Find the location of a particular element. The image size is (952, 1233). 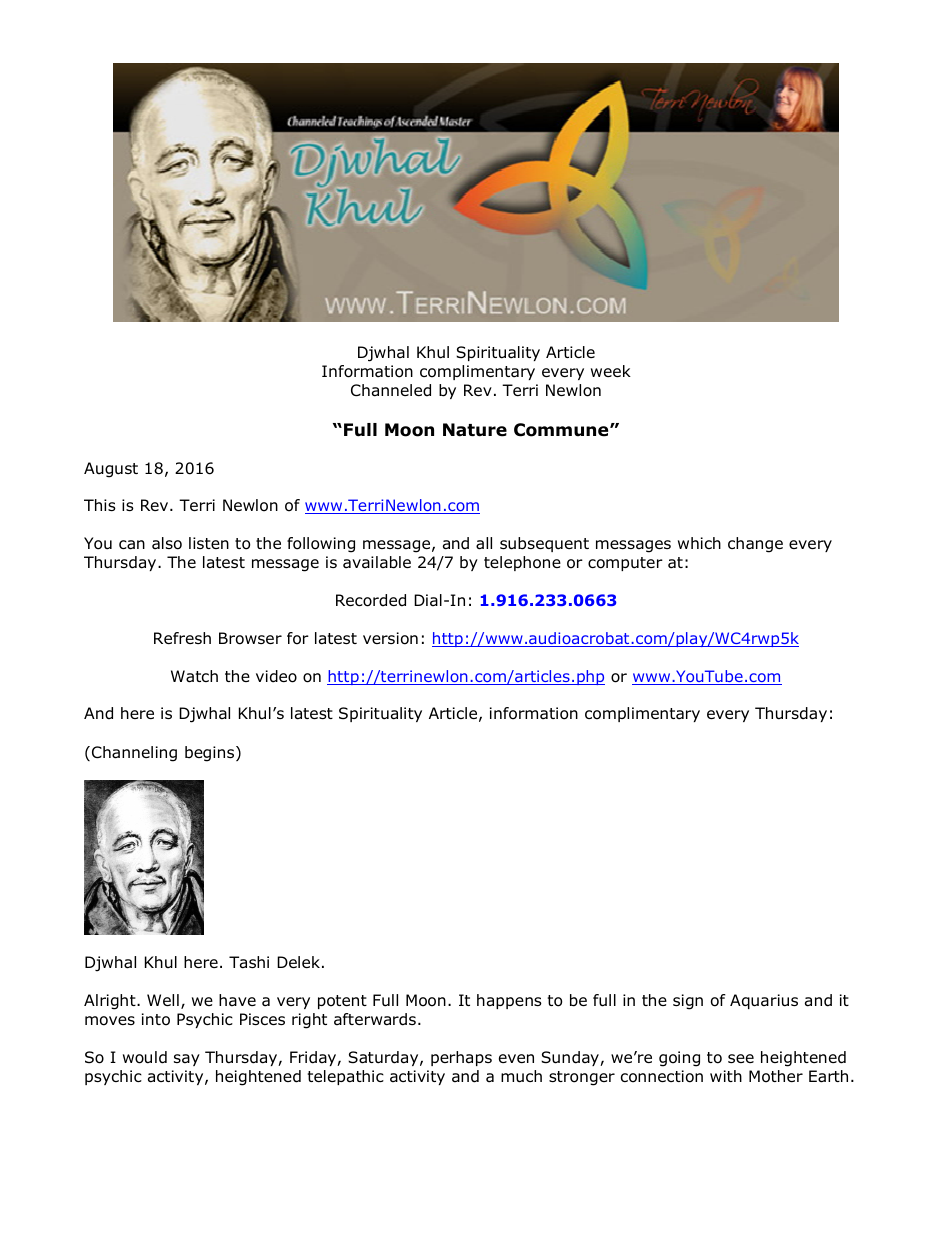

version is located at coordinates (390, 638).
